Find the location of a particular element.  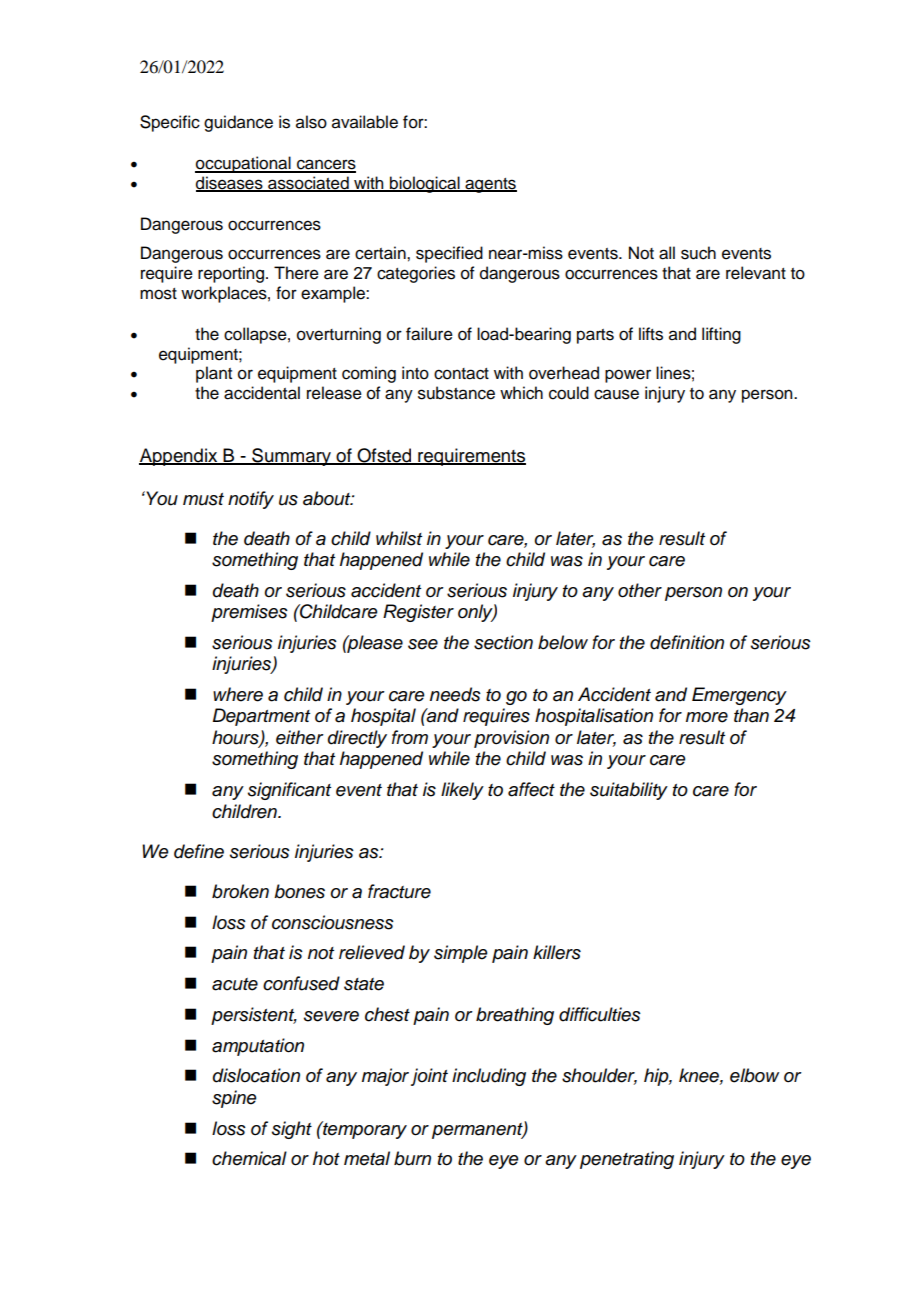

notify is located at coordinates (251, 500).
